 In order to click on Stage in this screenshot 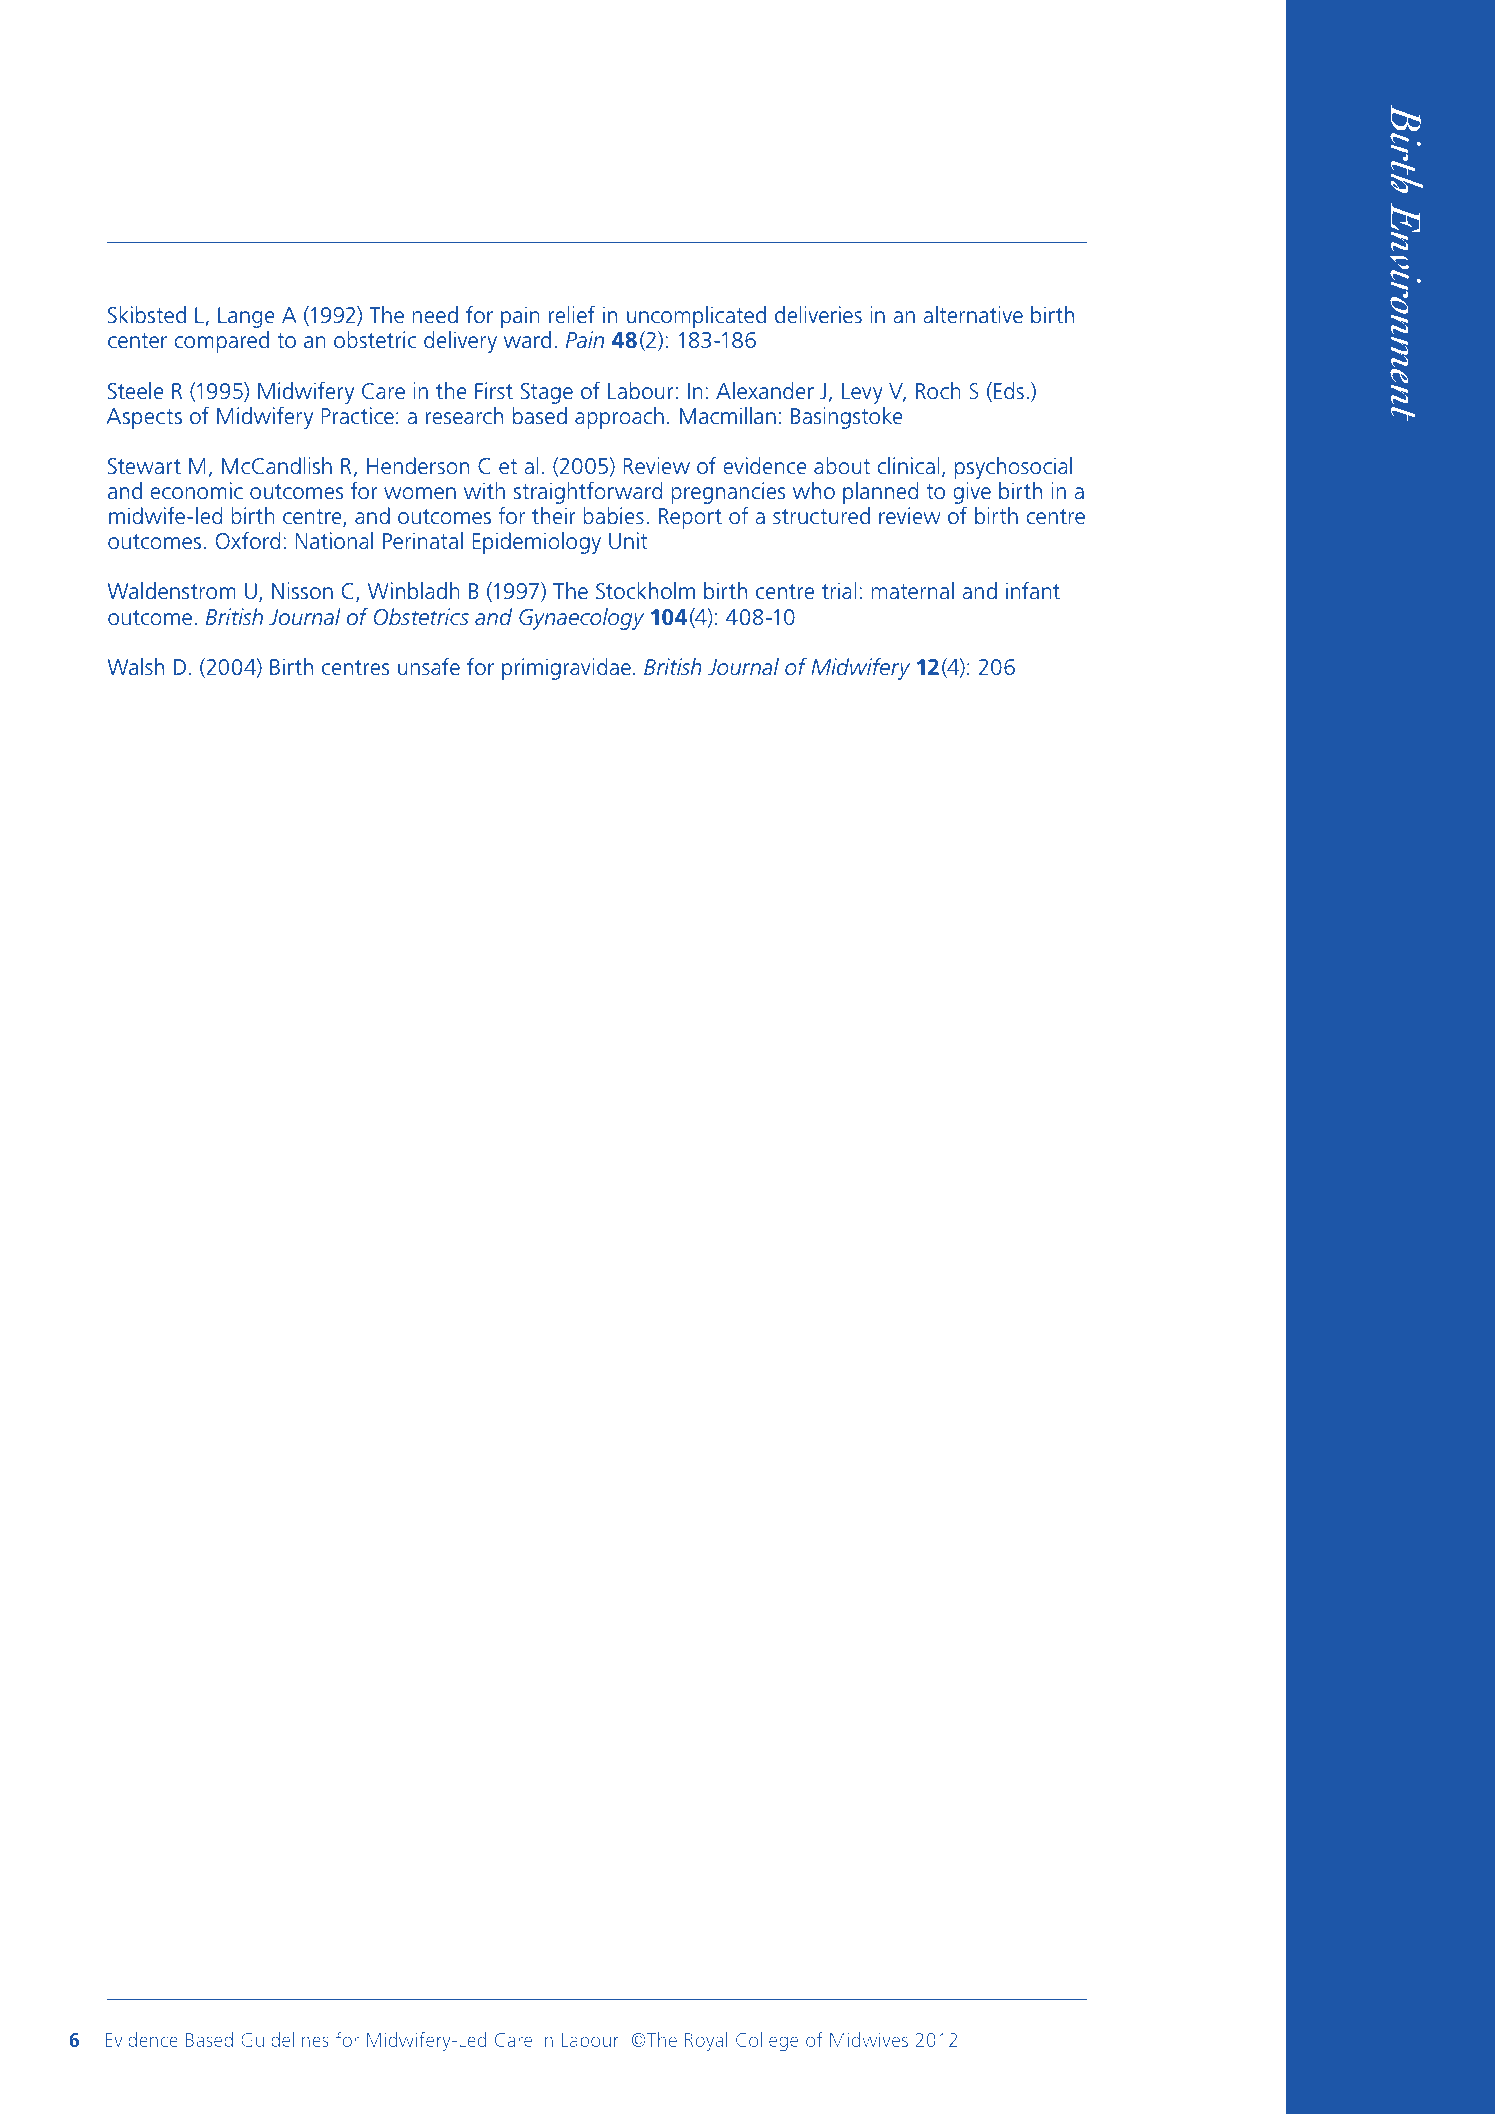, I will do `click(547, 393)`.
